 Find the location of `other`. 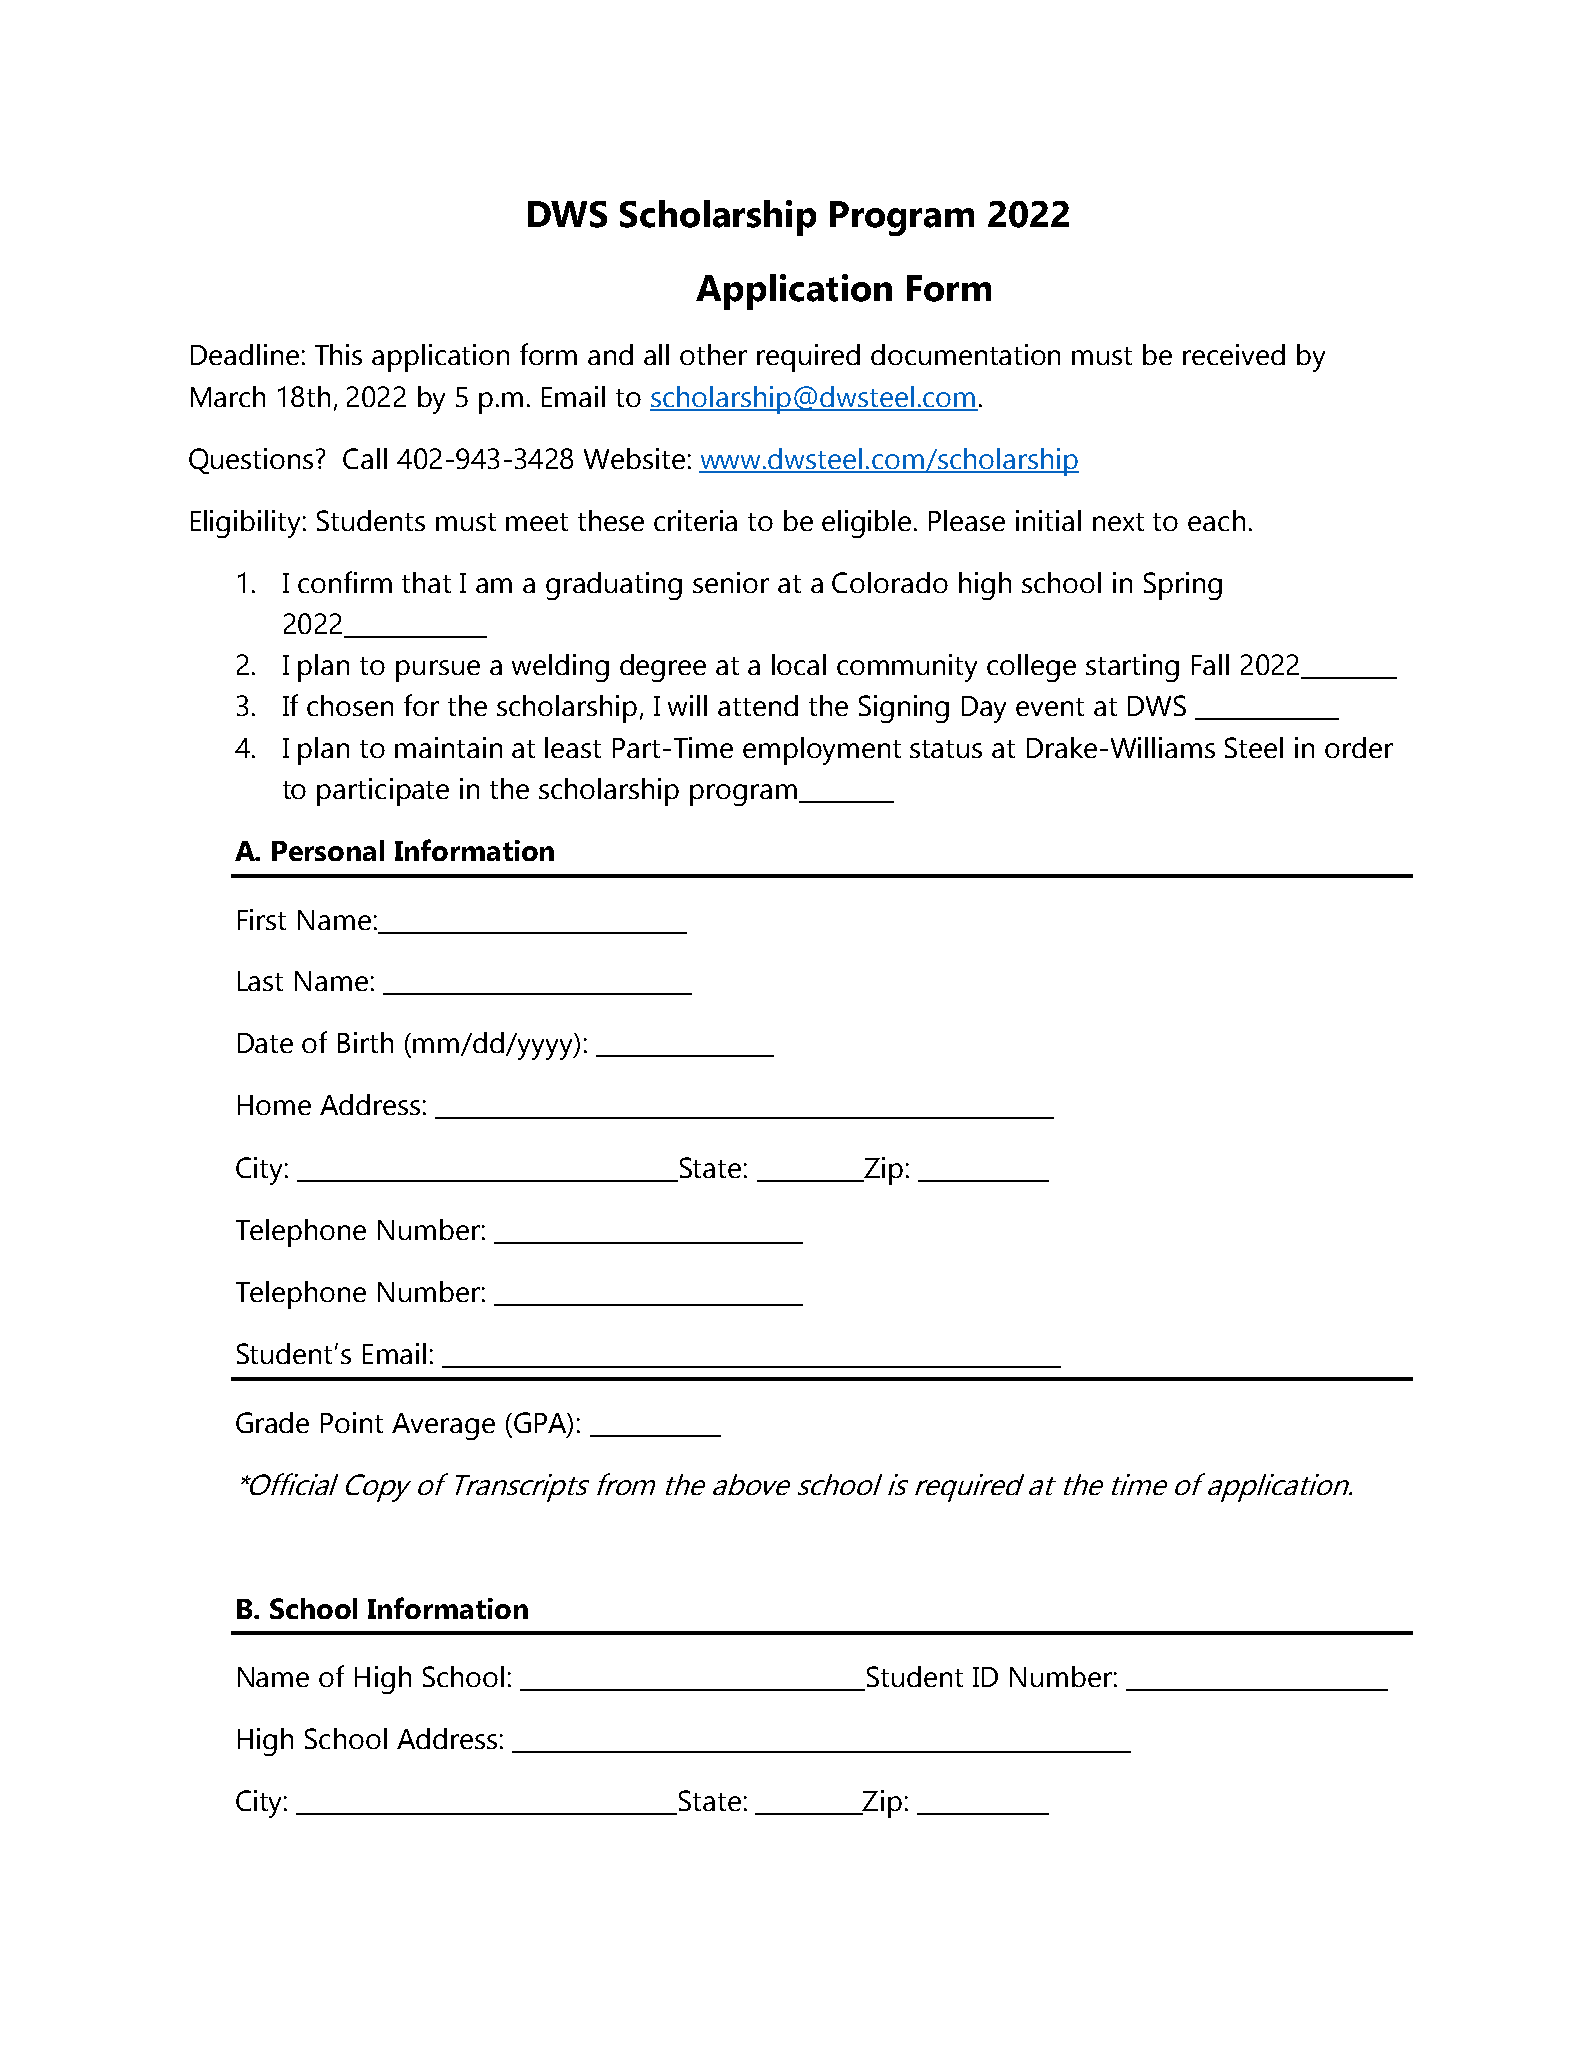

other is located at coordinates (713, 354).
